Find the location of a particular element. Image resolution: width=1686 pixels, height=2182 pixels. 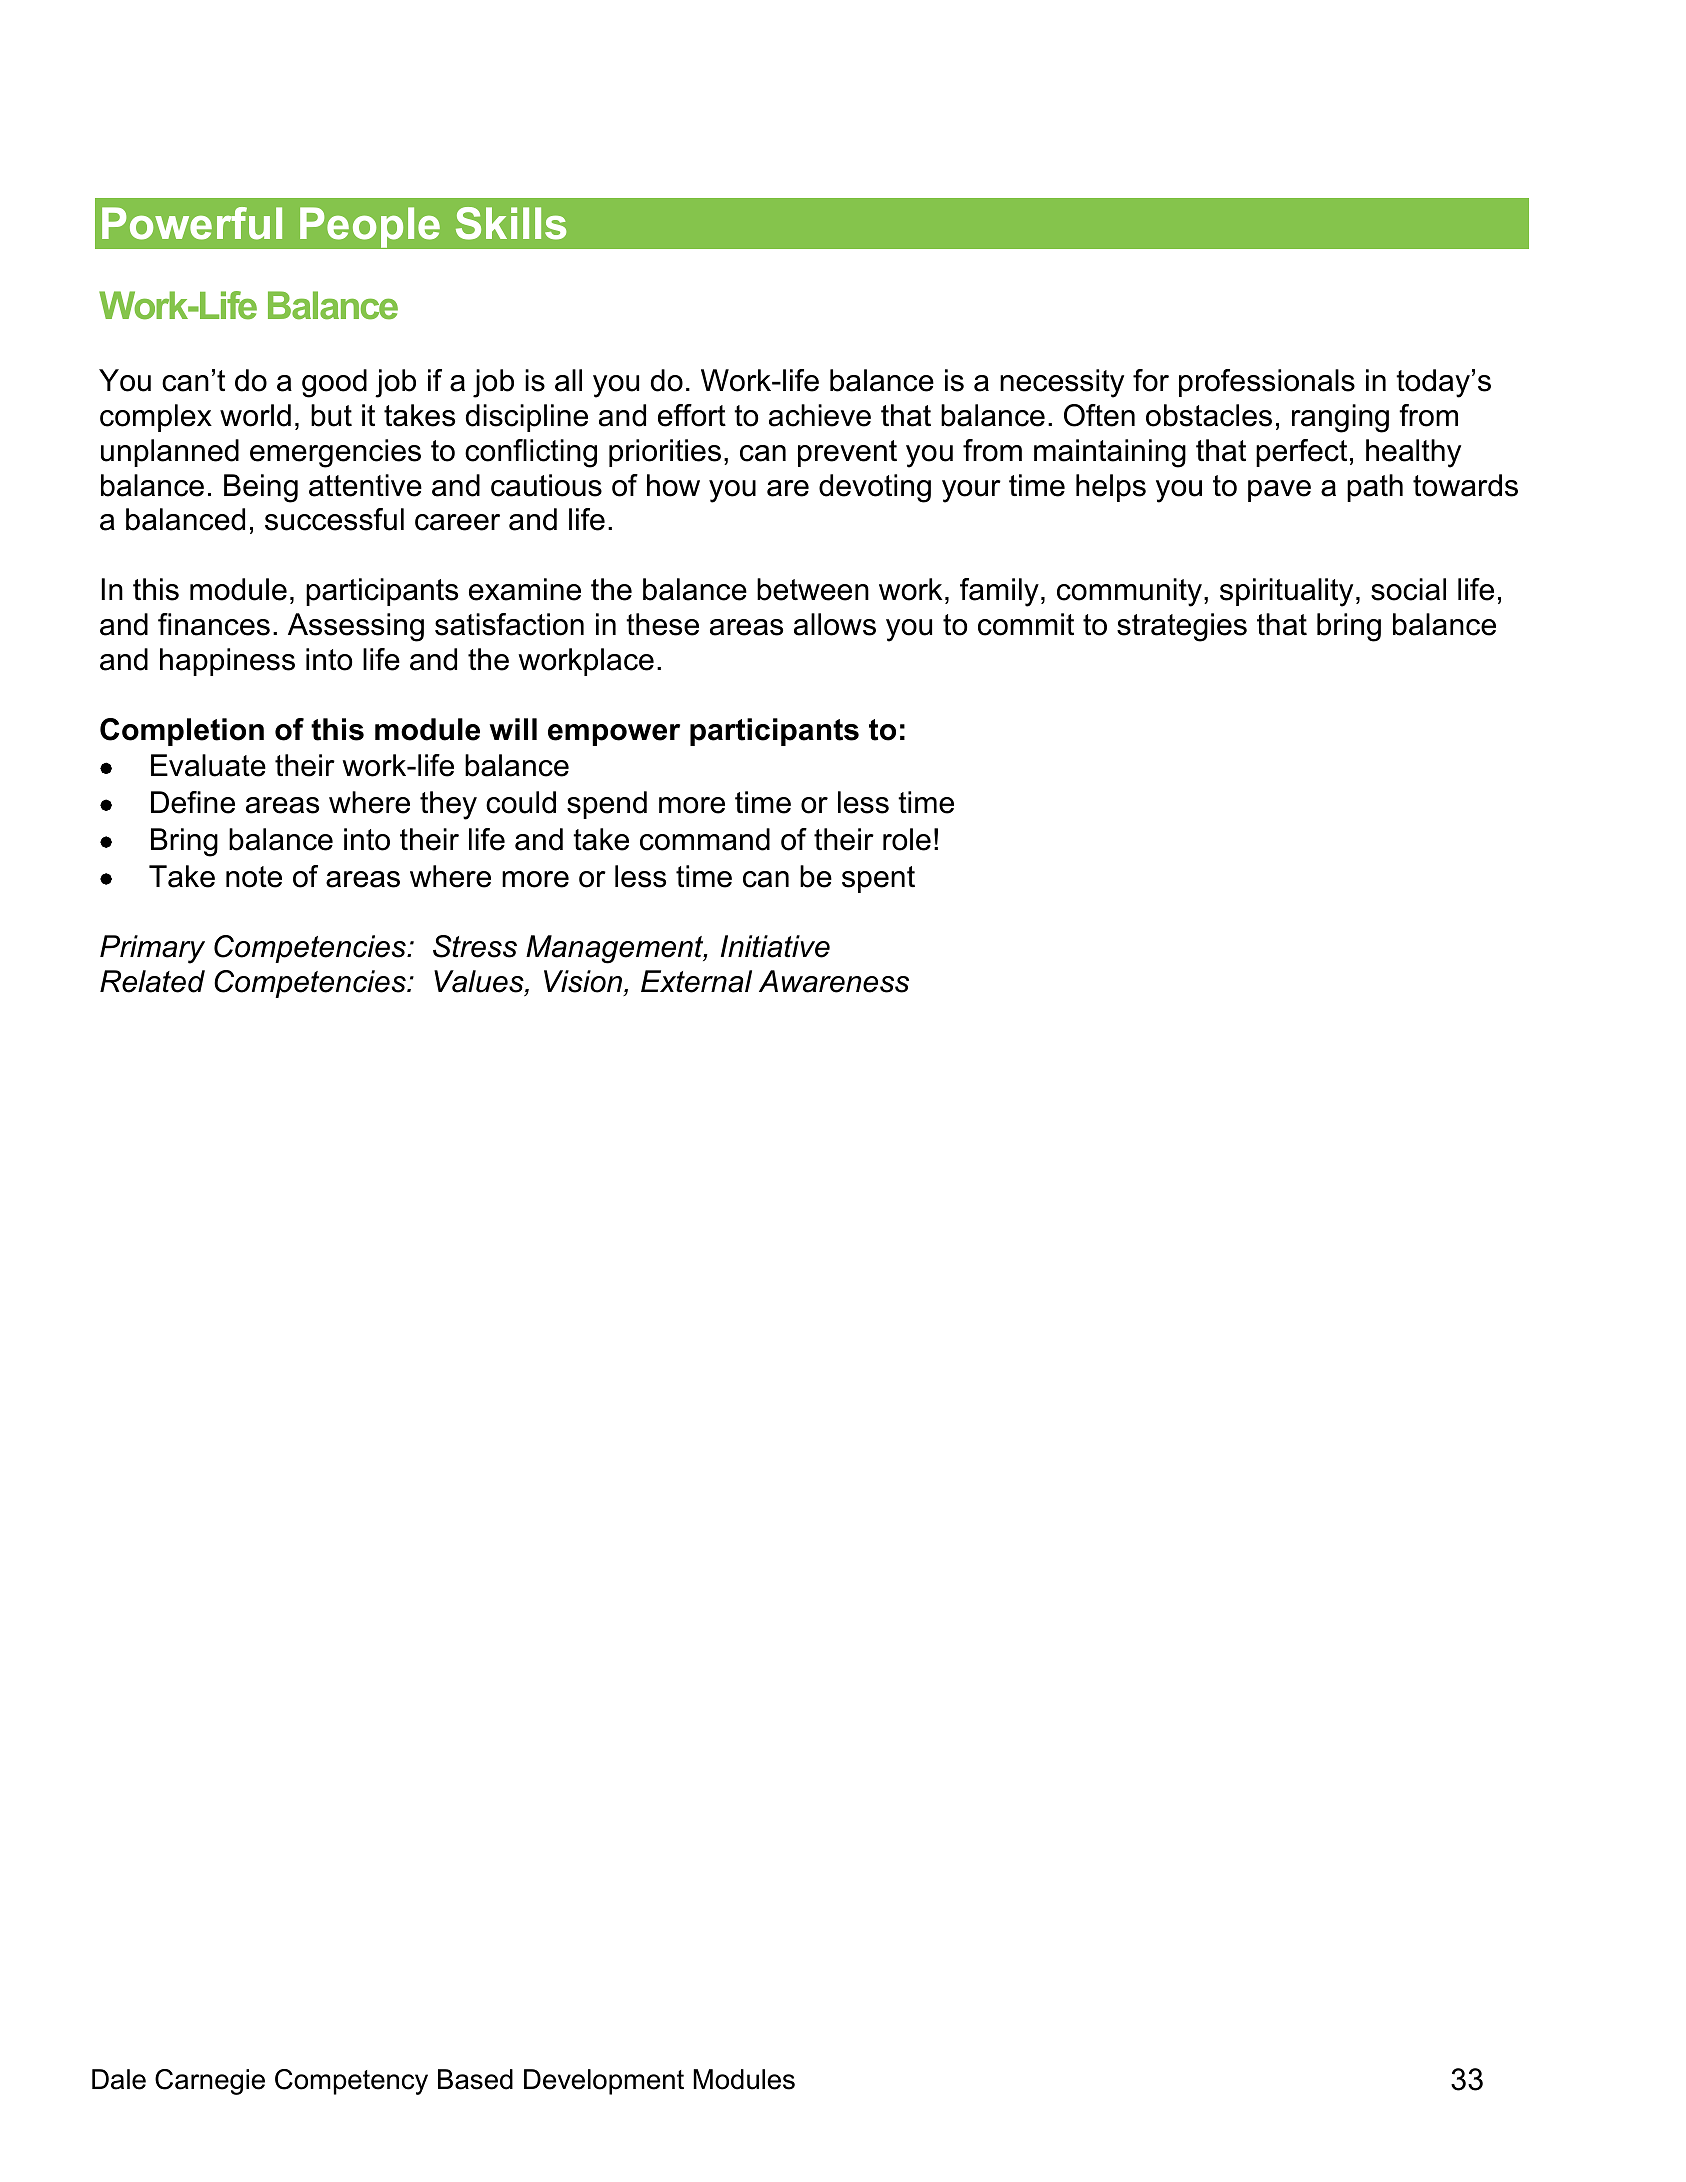

achieve is located at coordinates (820, 415).
